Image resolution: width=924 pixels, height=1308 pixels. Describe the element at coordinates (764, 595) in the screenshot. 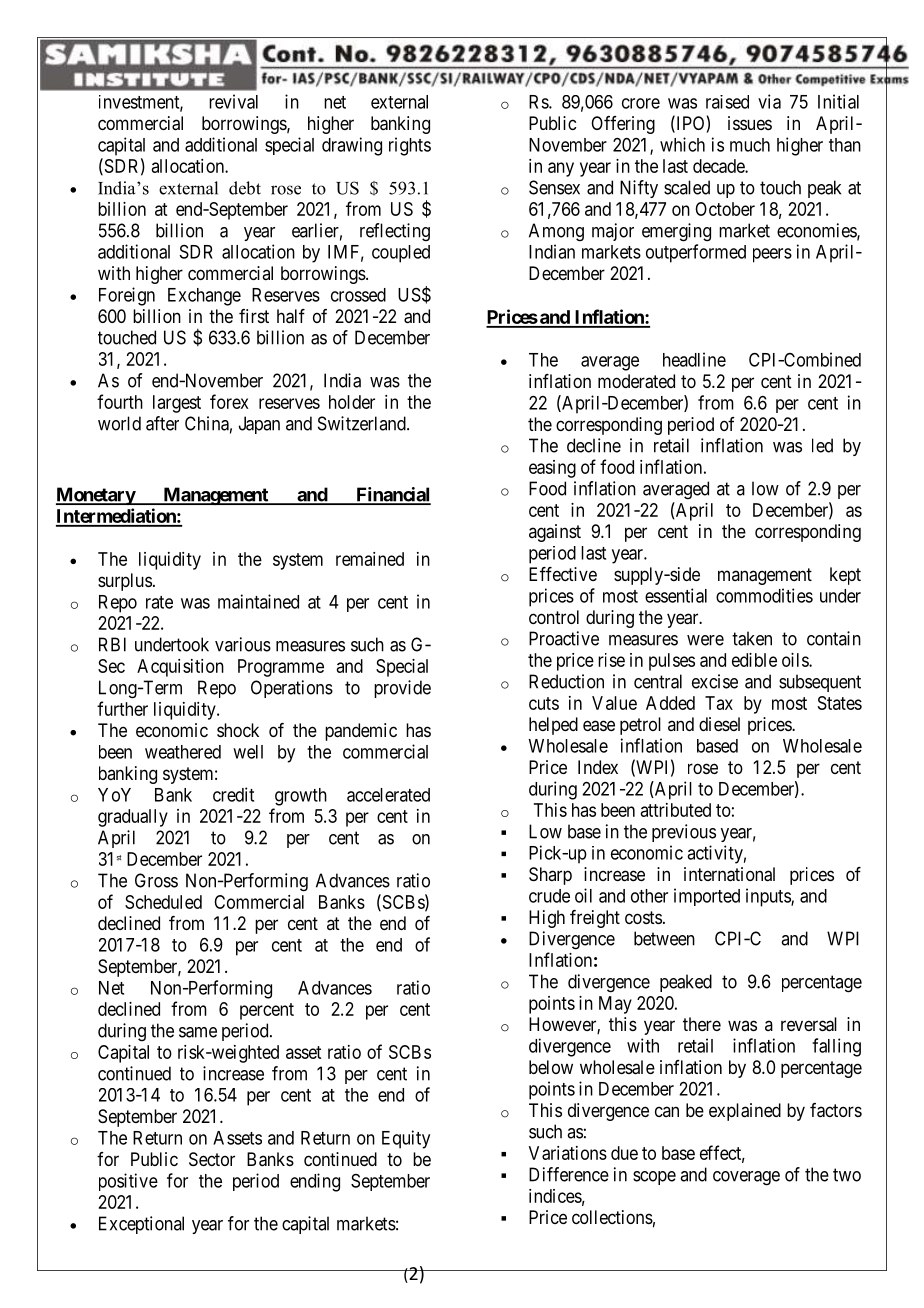

I see `commodities` at that location.
